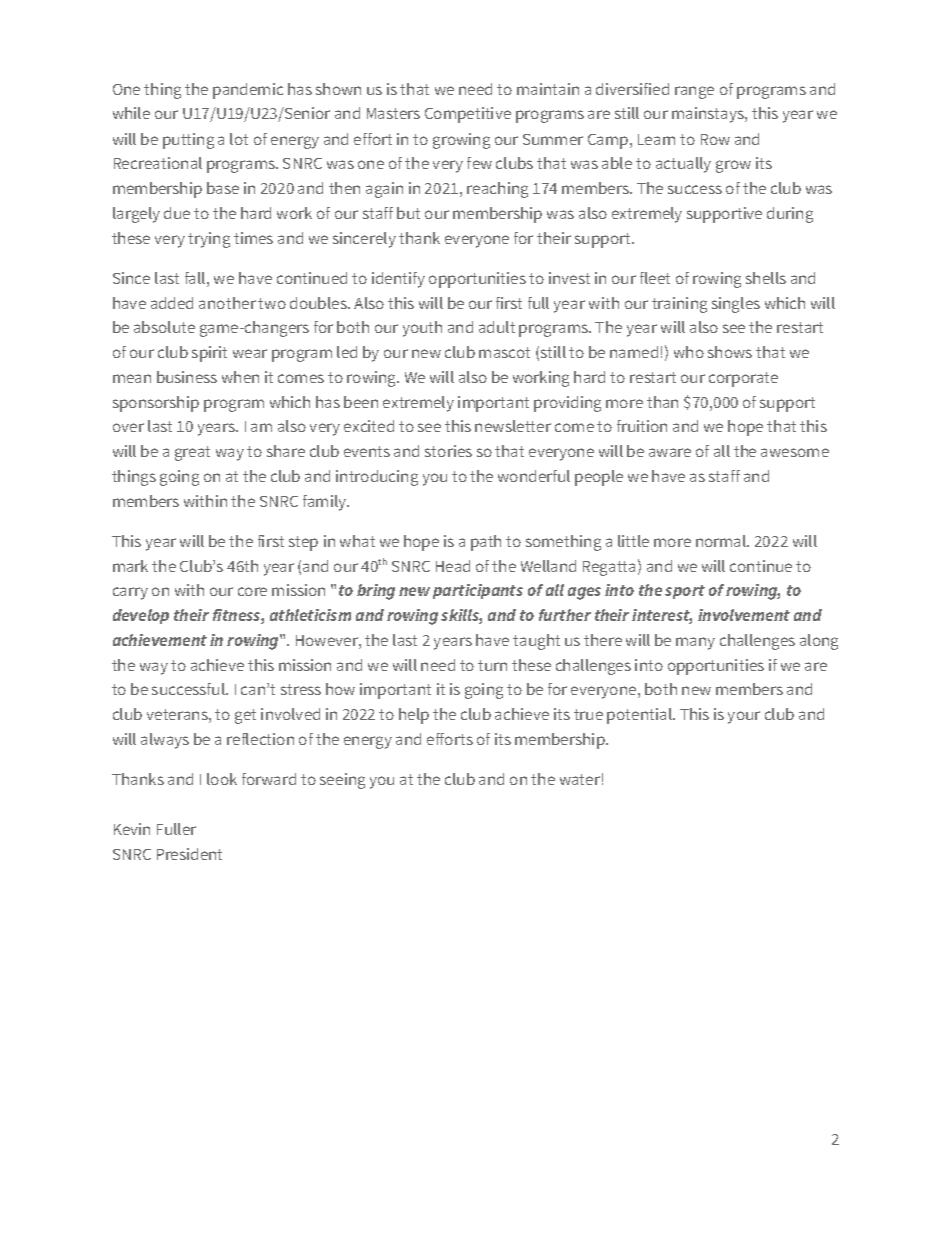  I want to click on pandemic, so click(248, 91).
